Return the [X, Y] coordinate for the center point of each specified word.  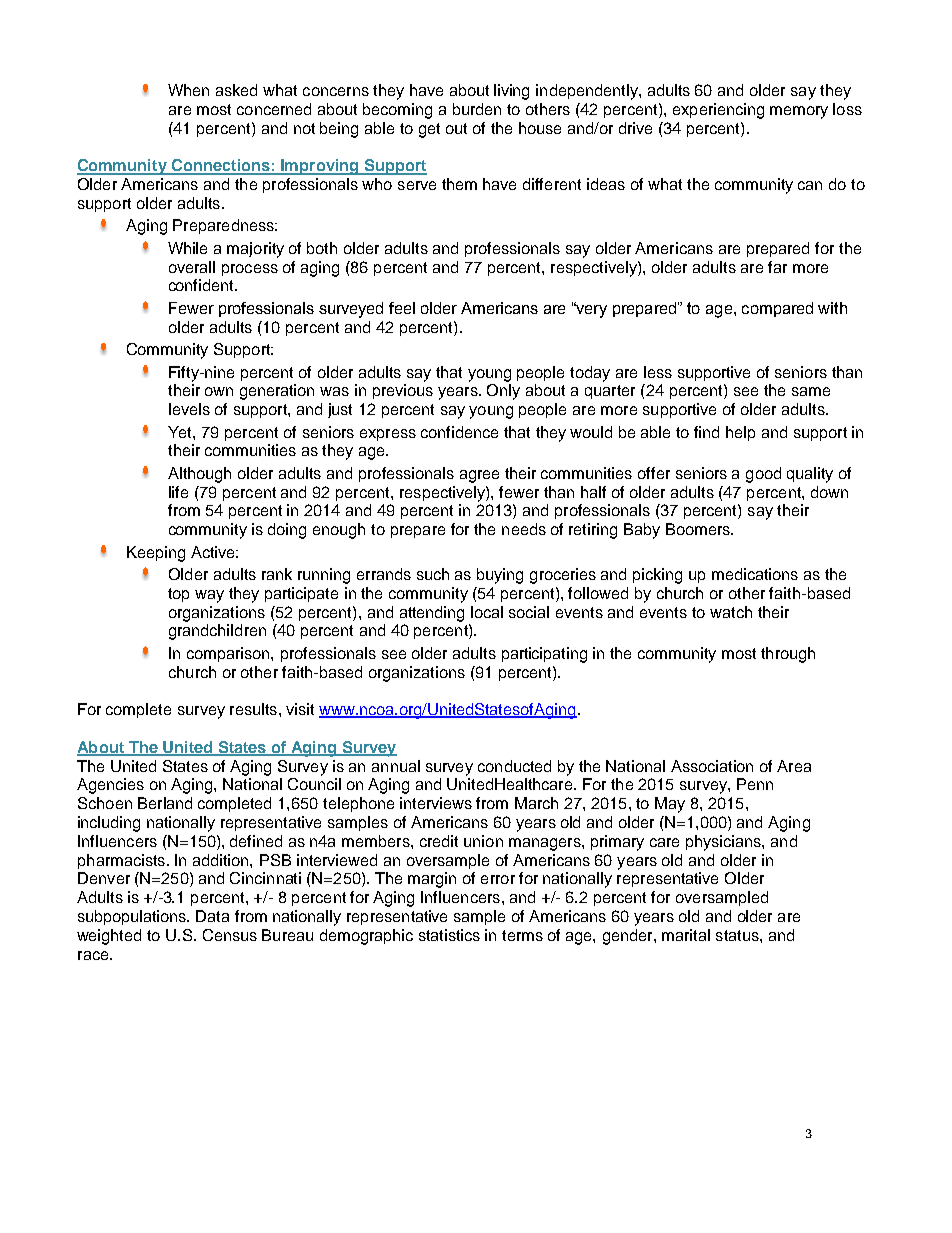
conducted [514, 766]
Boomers [699, 529]
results [253, 709]
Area [794, 766]
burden [477, 109]
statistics [449, 935]
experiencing [718, 111]
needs [524, 529]
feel [402, 308]
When [188, 90]
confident [203, 285]
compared [777, 309]
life [178, 492]
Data [212, 916]
